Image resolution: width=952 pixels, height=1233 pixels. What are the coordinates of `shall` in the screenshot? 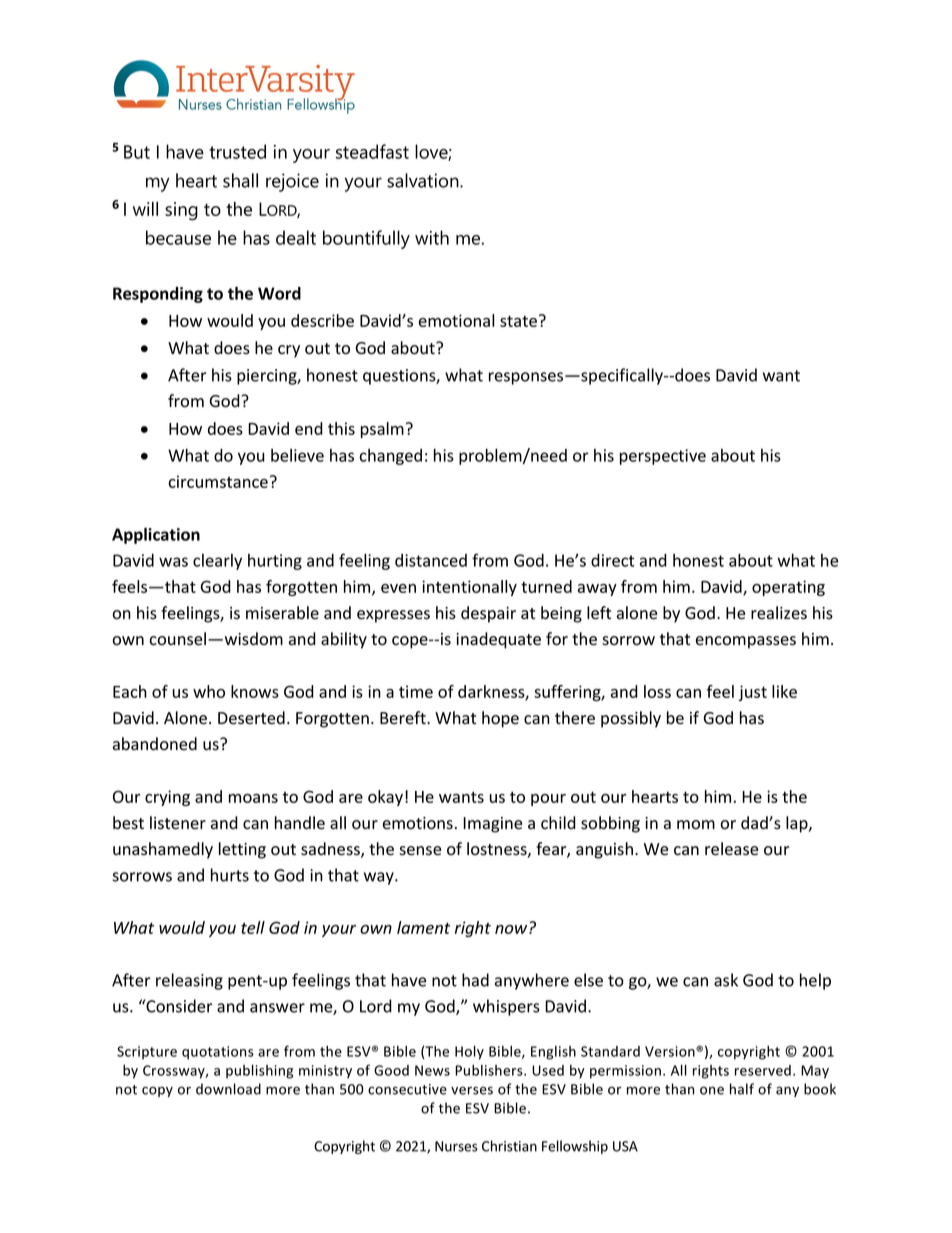 It's located at (240, 180).
